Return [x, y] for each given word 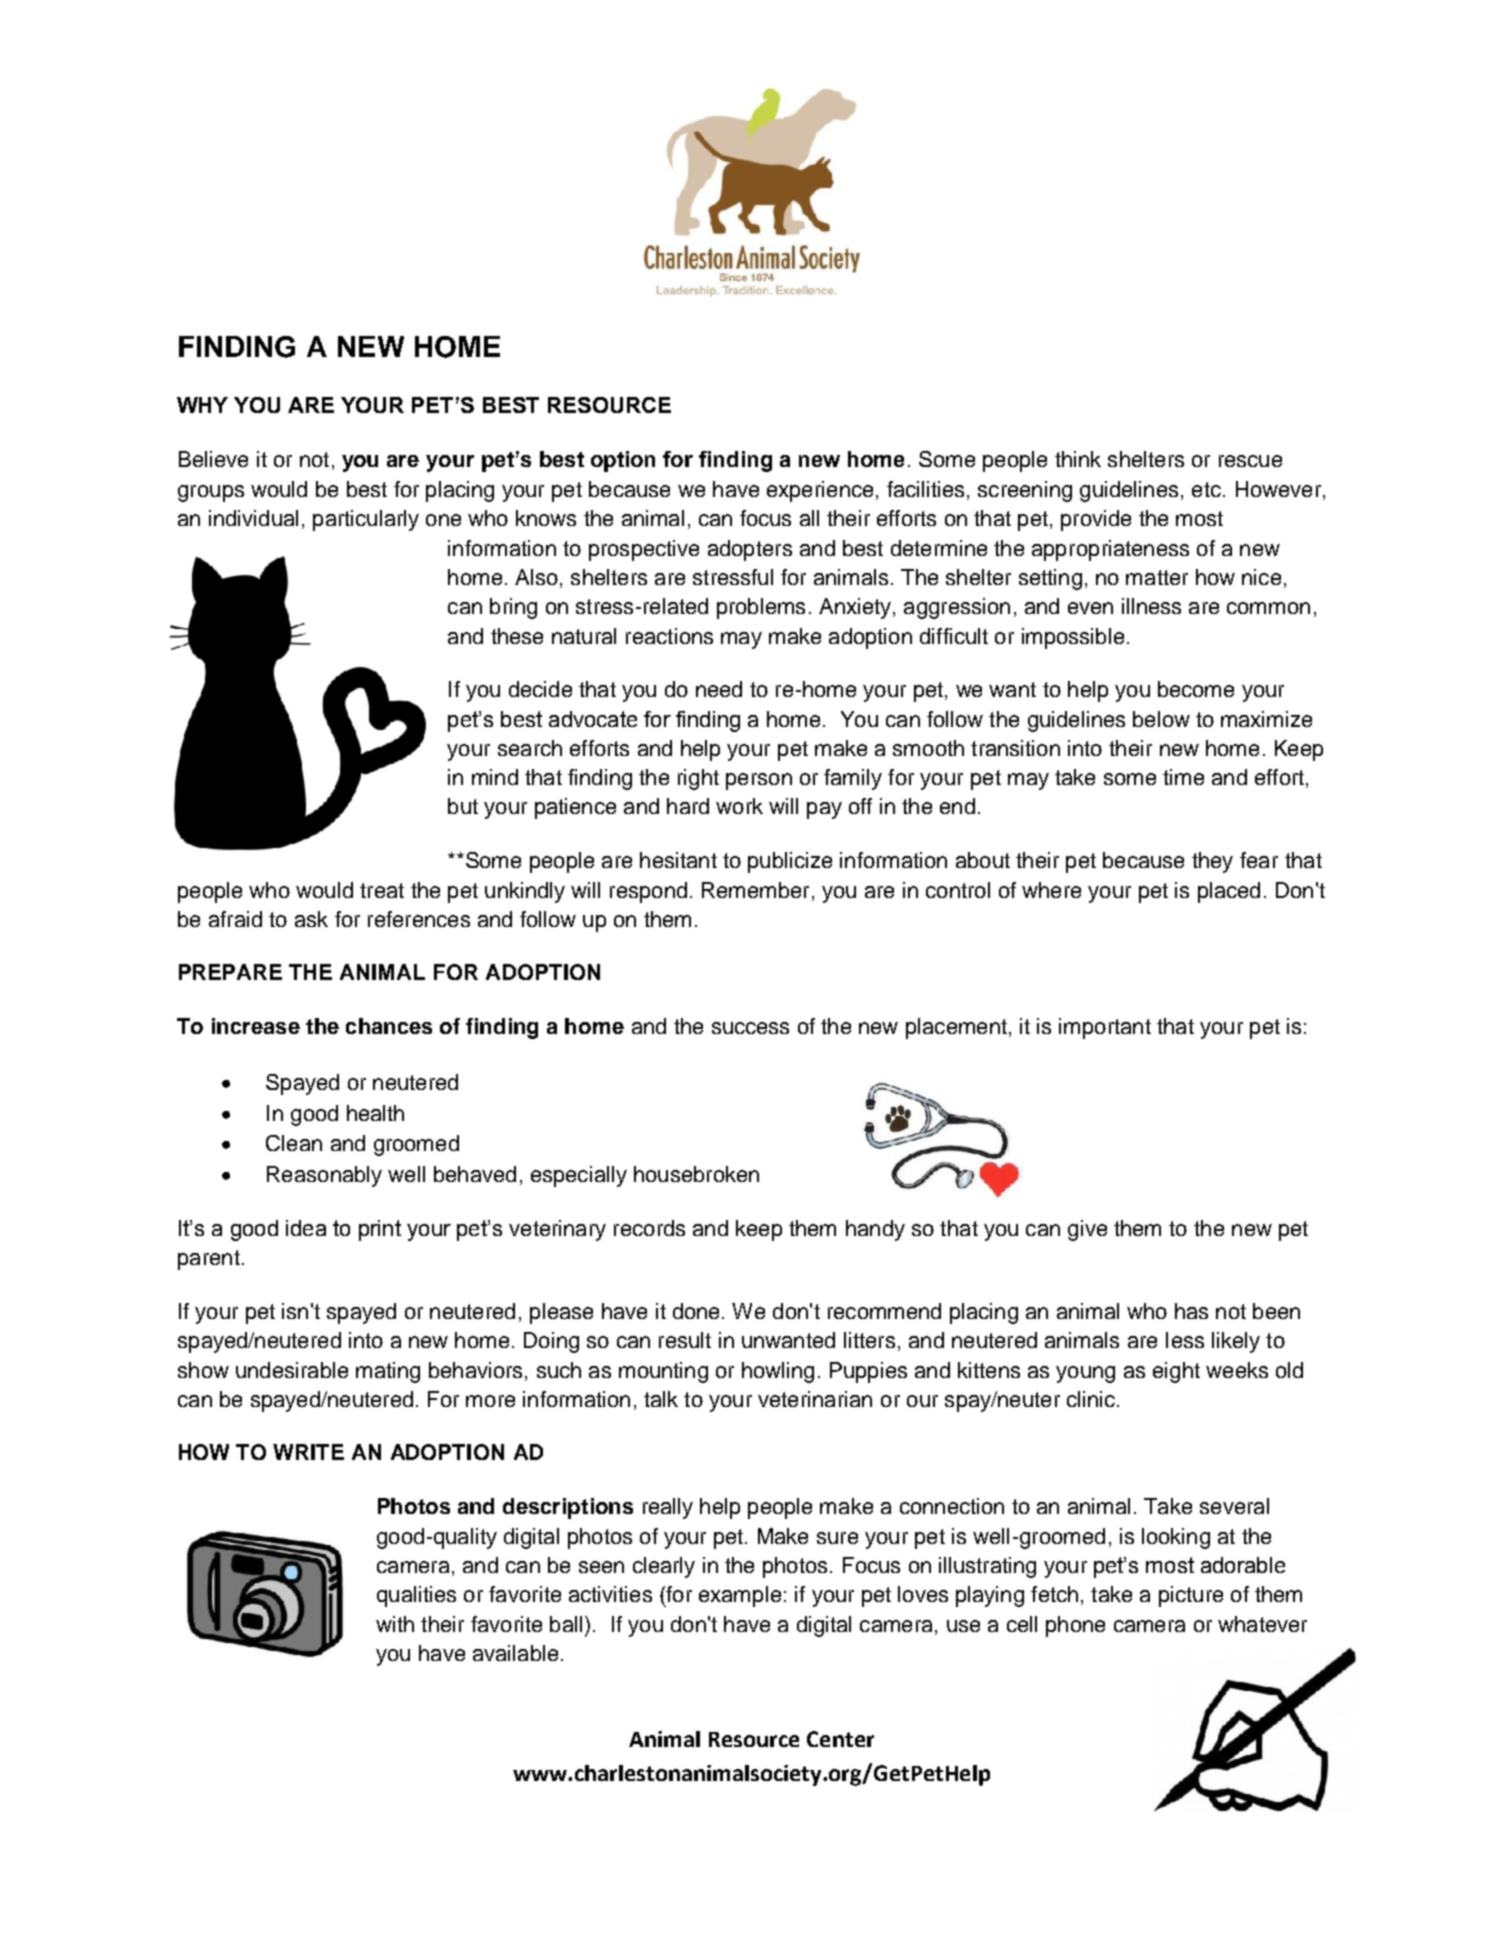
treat [382, 890]
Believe [213, 459]
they [1212, 862]
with [395, 1624]
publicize [790, 862]
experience [820, 491]
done [698, 1311]
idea [306, 1228]
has [1191, 1311]
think [1078, 459]
